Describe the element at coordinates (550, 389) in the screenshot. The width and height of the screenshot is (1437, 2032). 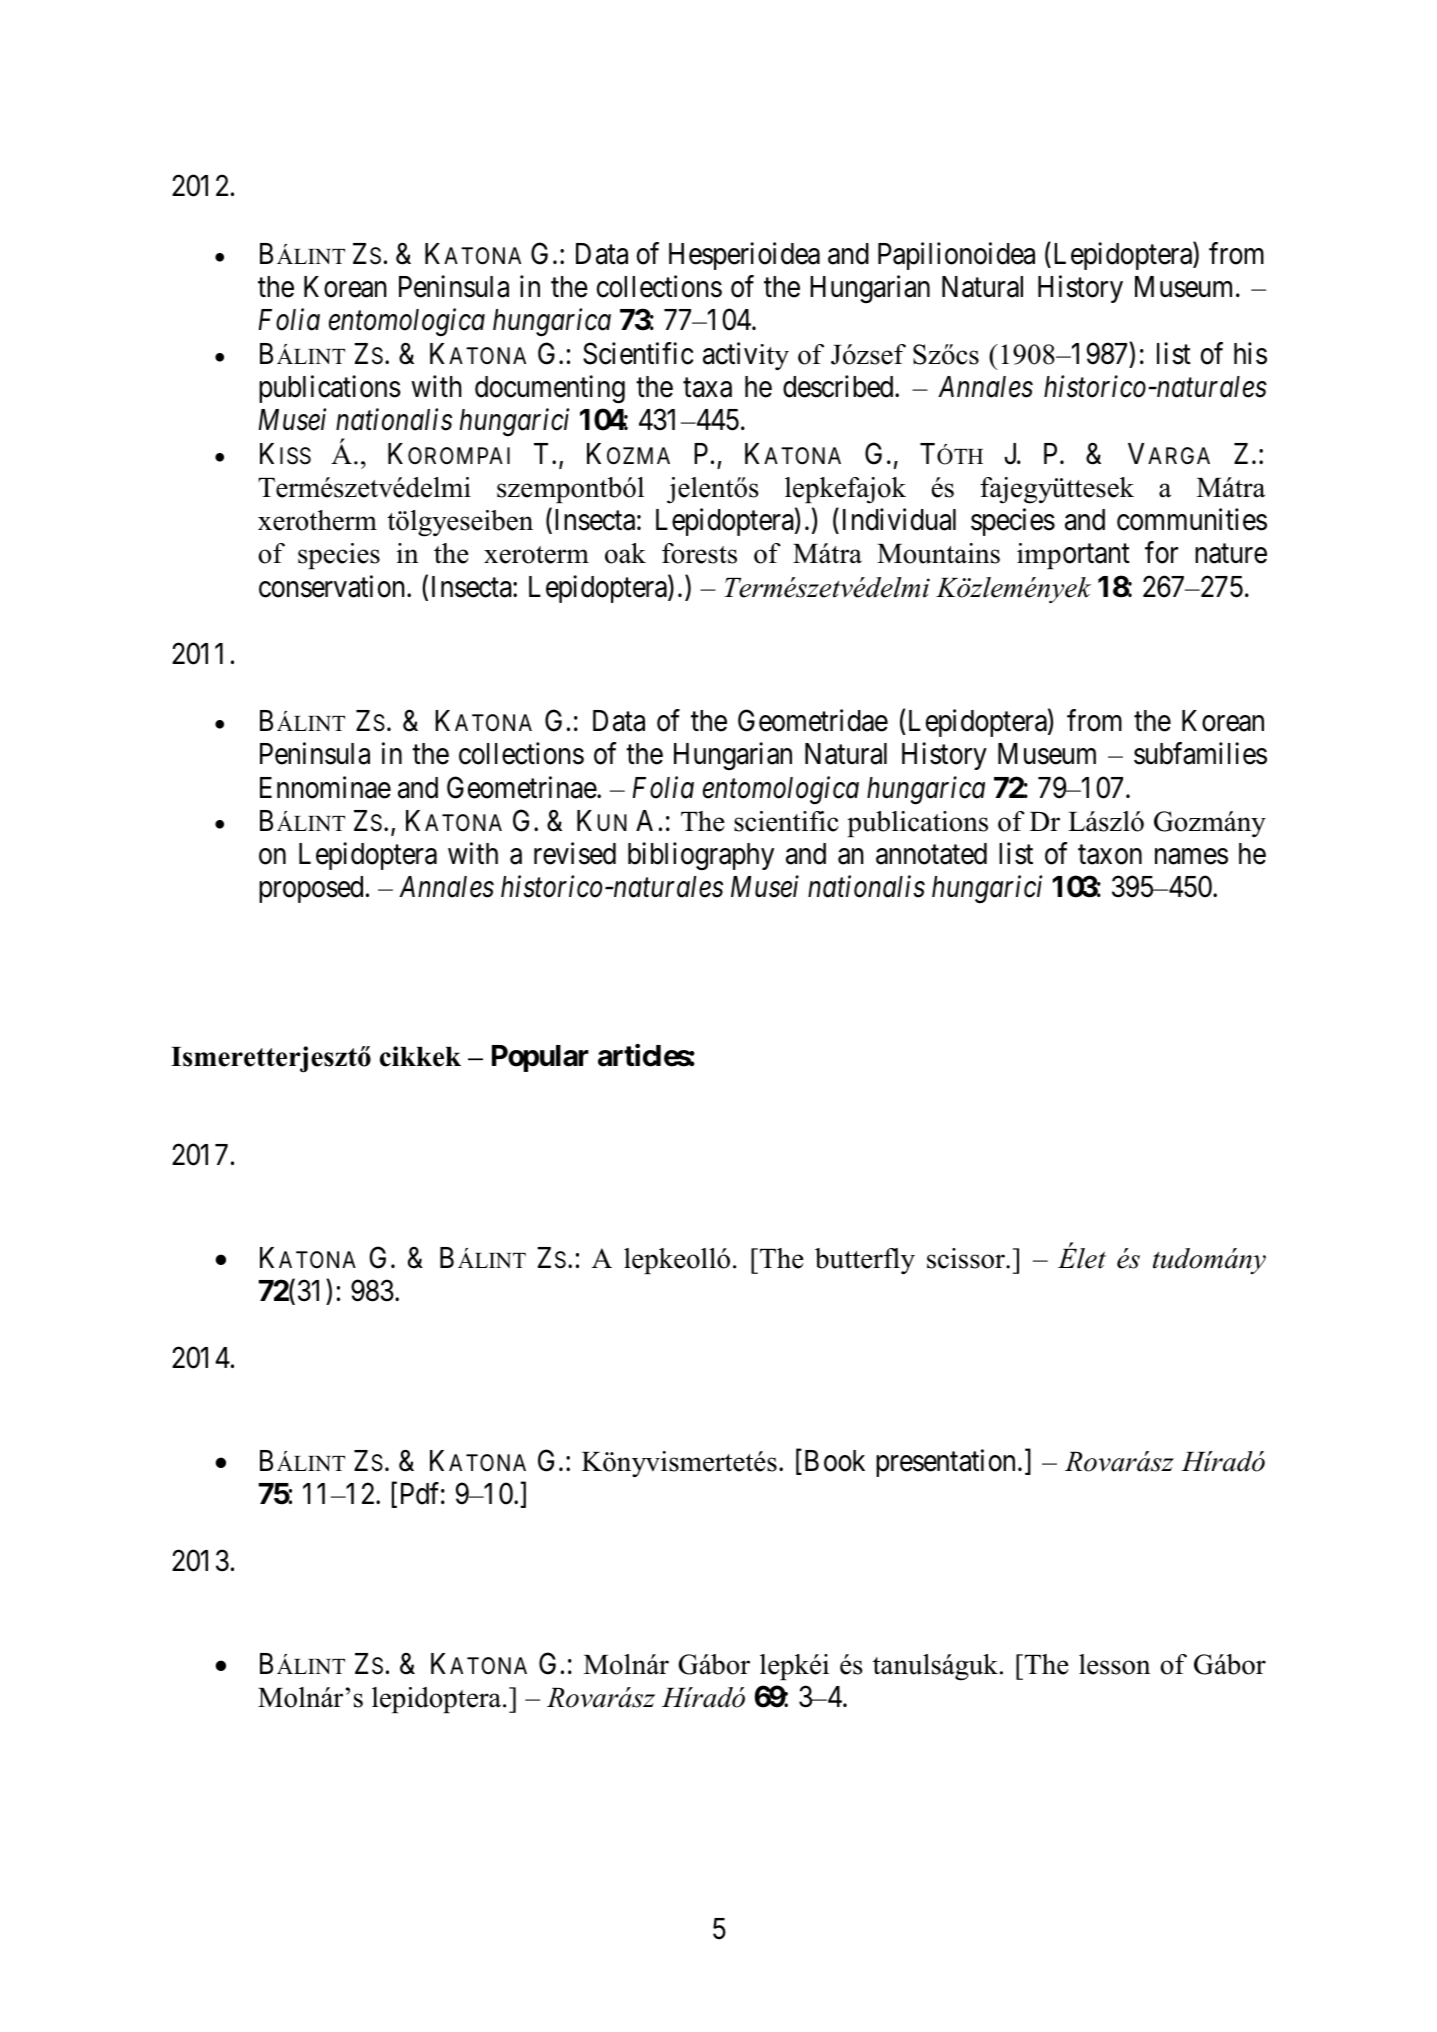
I see `documenting` at that location.
